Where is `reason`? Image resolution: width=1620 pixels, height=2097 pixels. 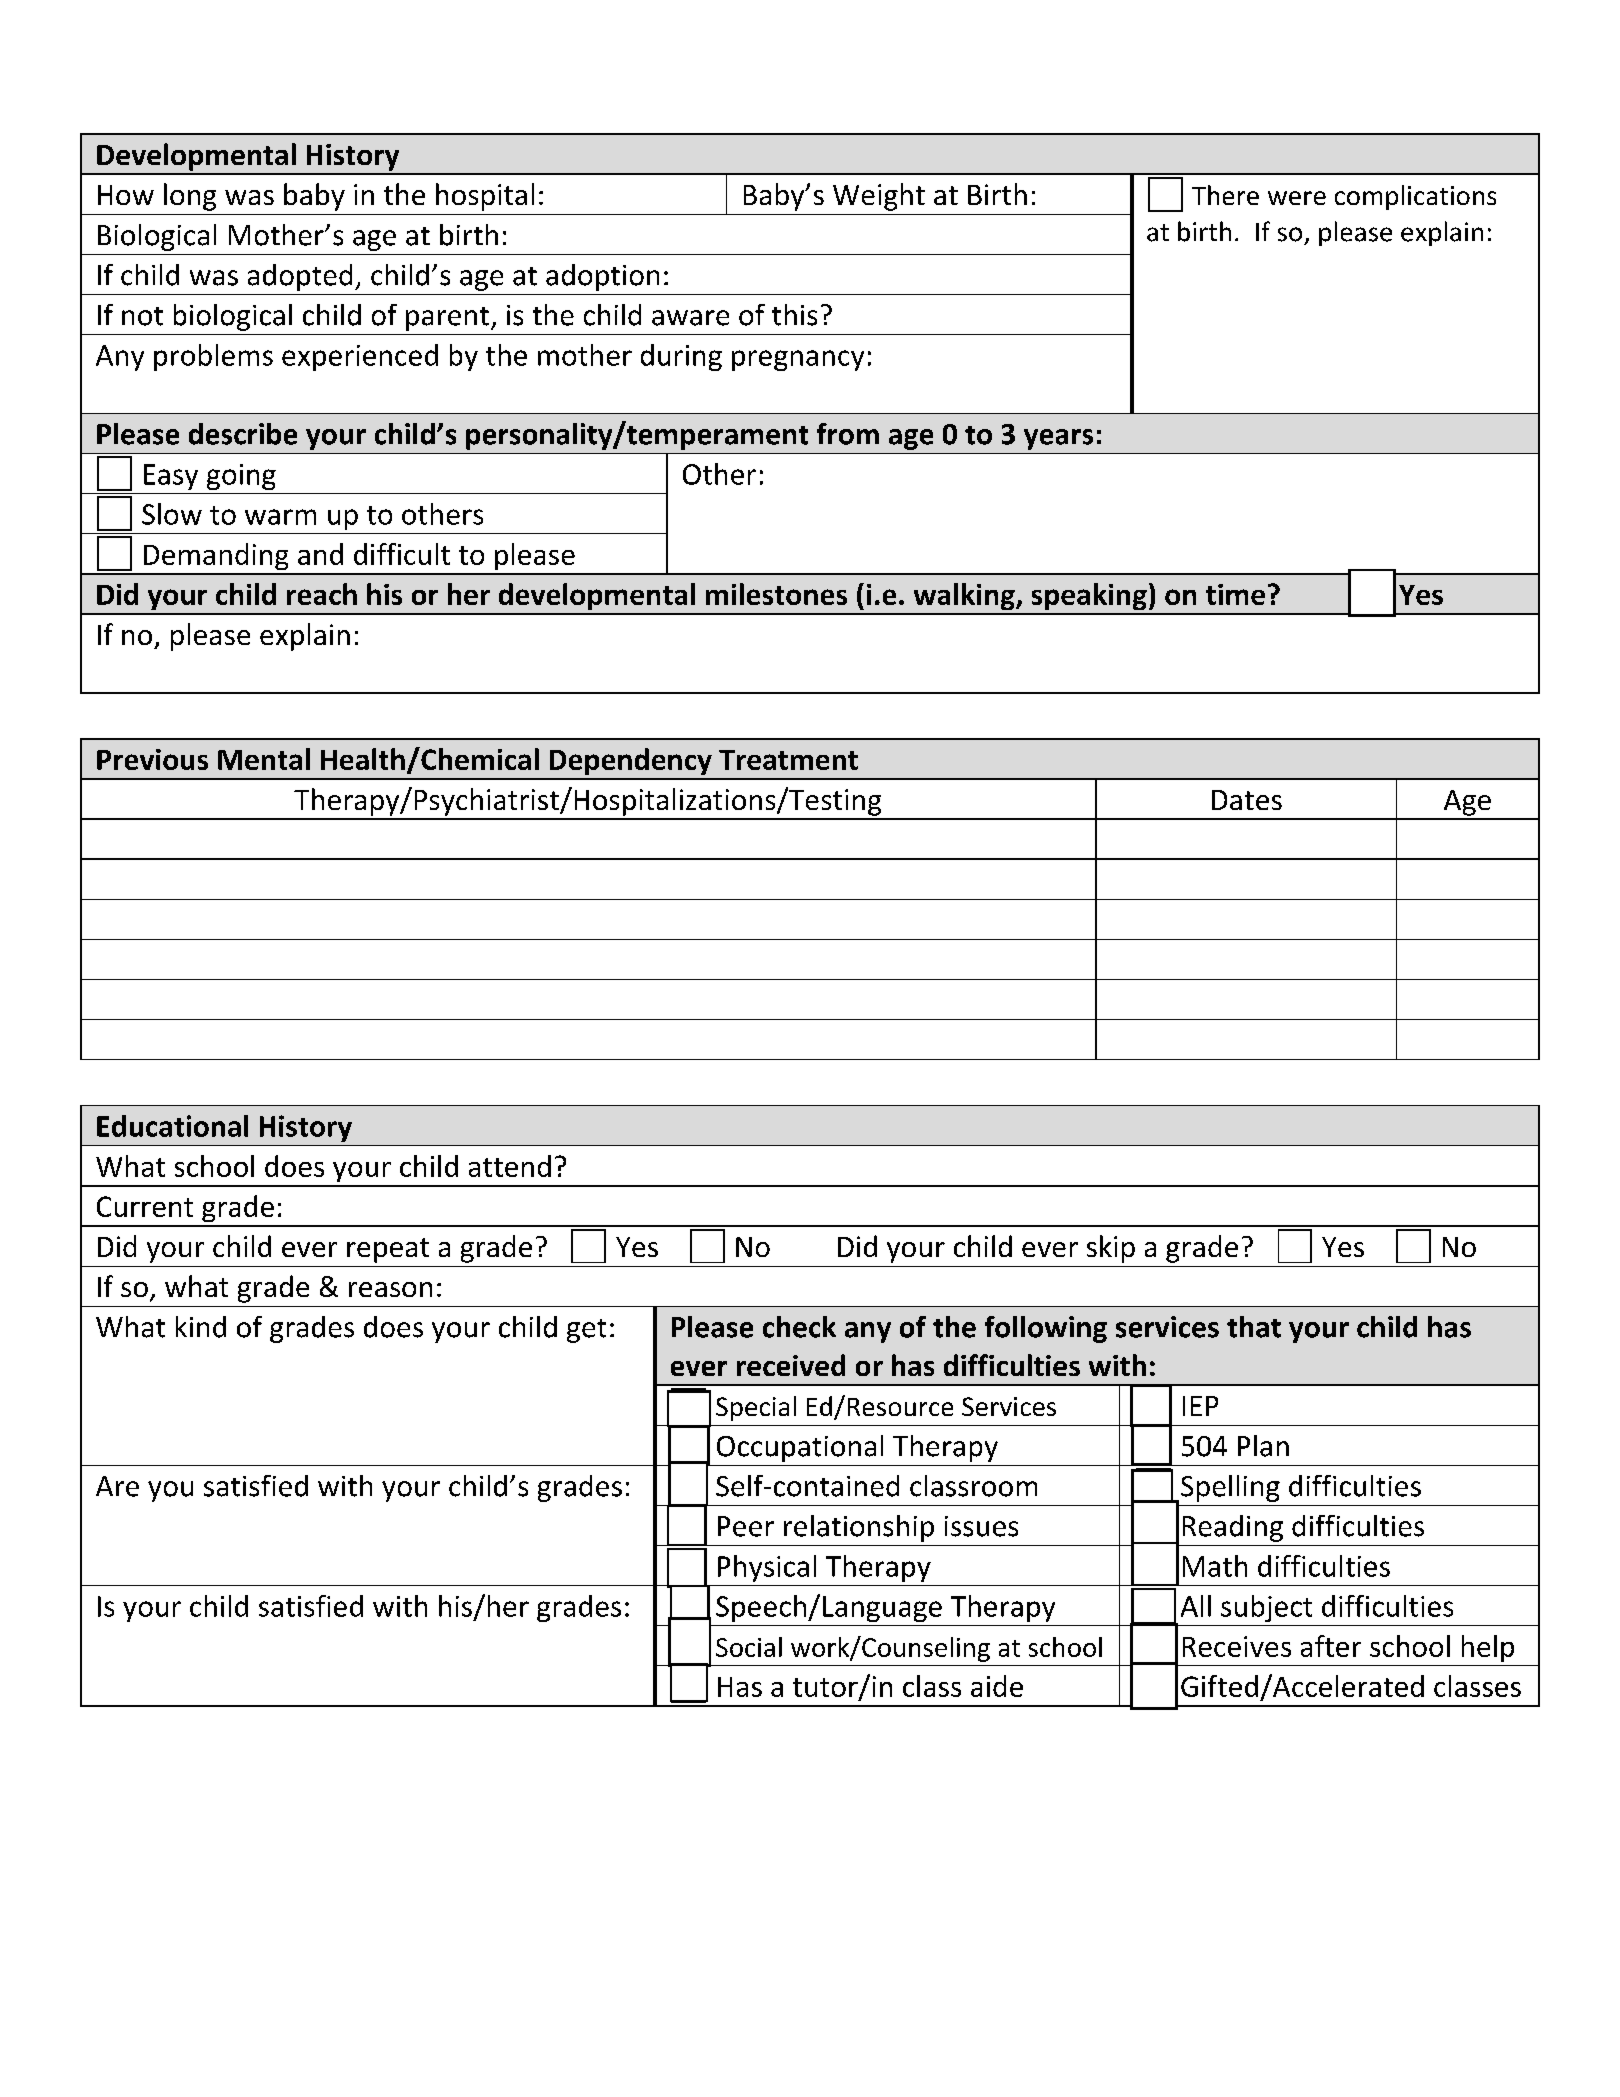
reason is located at coordinates (390, 1289).
